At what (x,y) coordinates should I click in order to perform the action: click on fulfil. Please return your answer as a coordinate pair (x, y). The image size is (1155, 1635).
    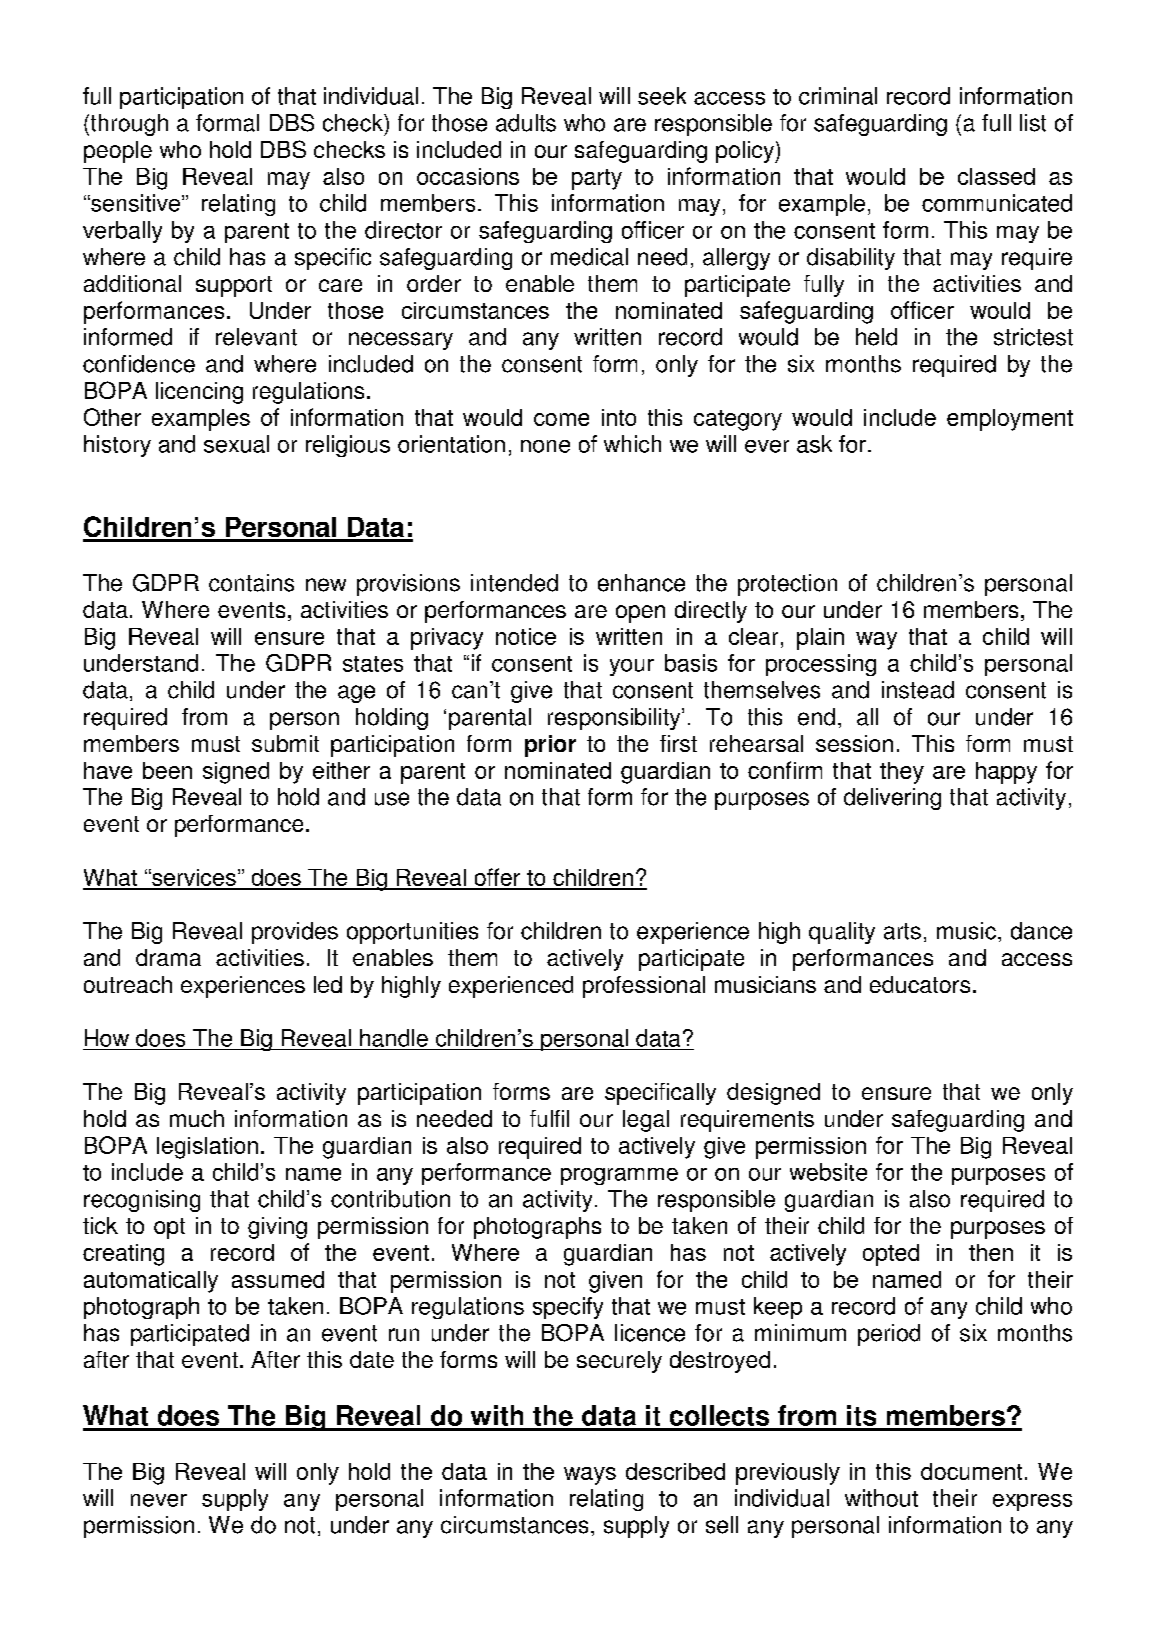
    Looking at the image, I should click on (549, 1118).
